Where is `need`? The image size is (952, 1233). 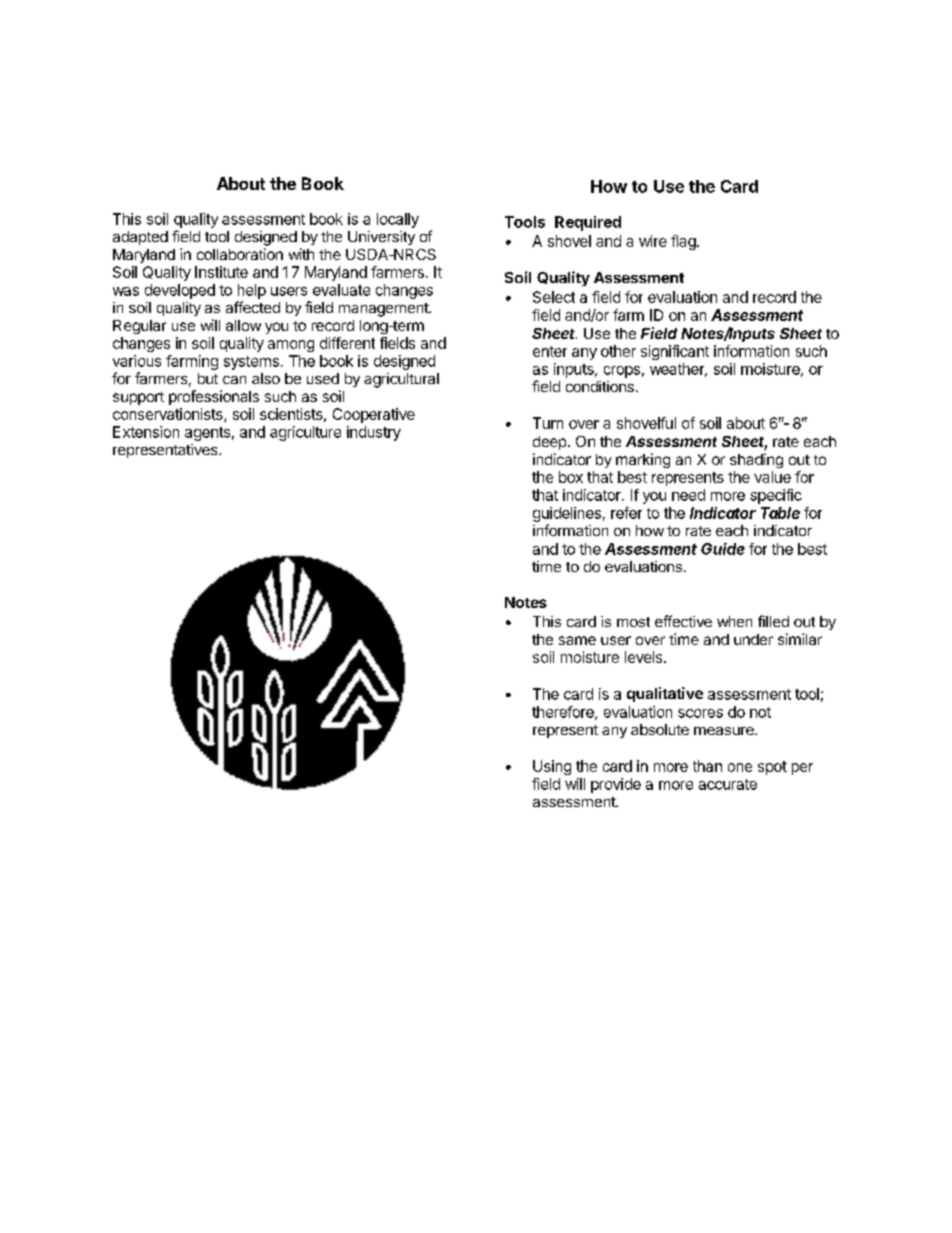 need is located at coordinates (688, 495).
